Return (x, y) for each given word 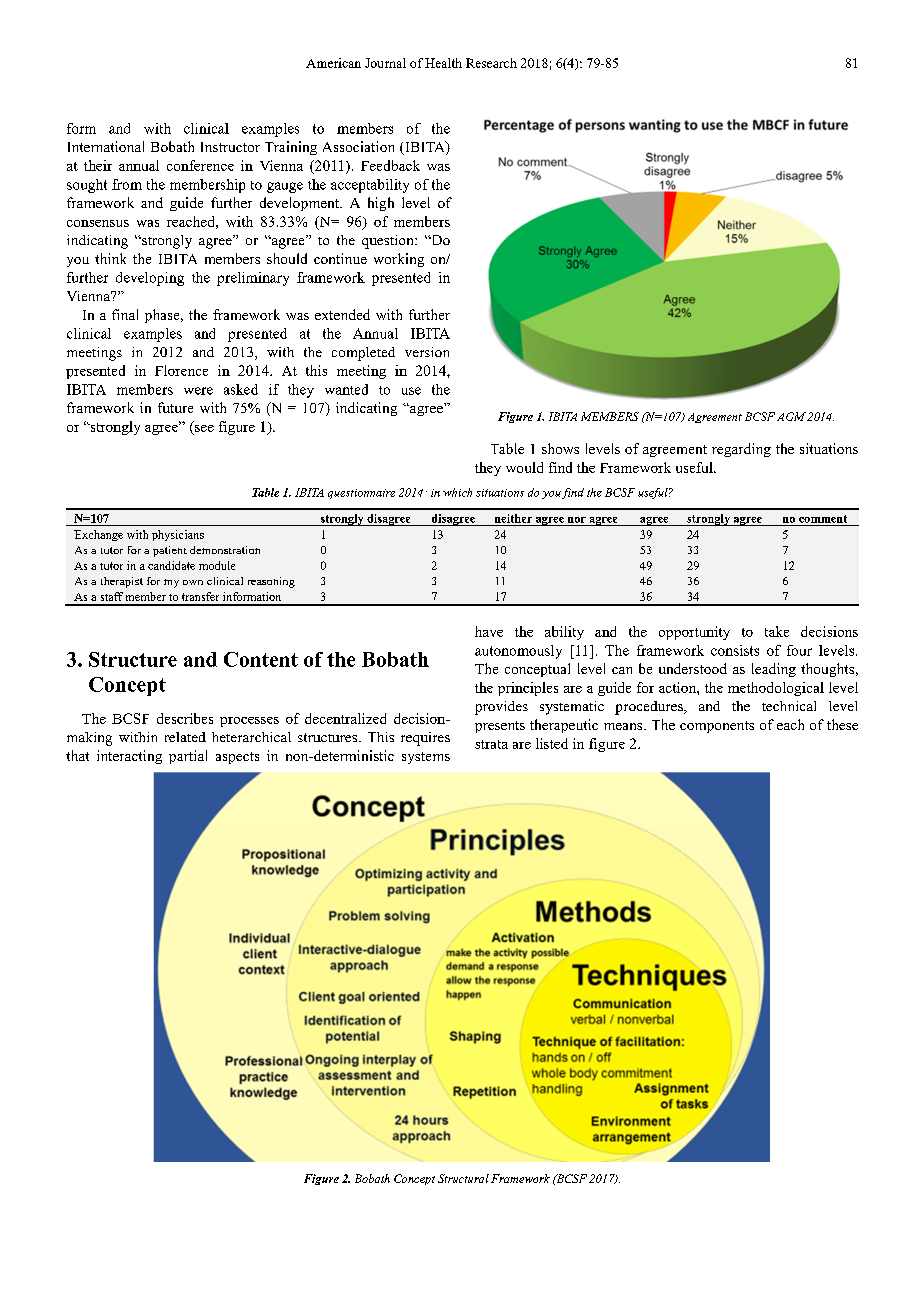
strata (491, 744)
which (457, 492)
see (204, 428)
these (842, 724)
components (717, 727)
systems (426, 758)
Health (443, 63)
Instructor (230, 147)
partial (188, 757)
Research (491, 63)
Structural (463, 1178)
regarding (741, 450)
